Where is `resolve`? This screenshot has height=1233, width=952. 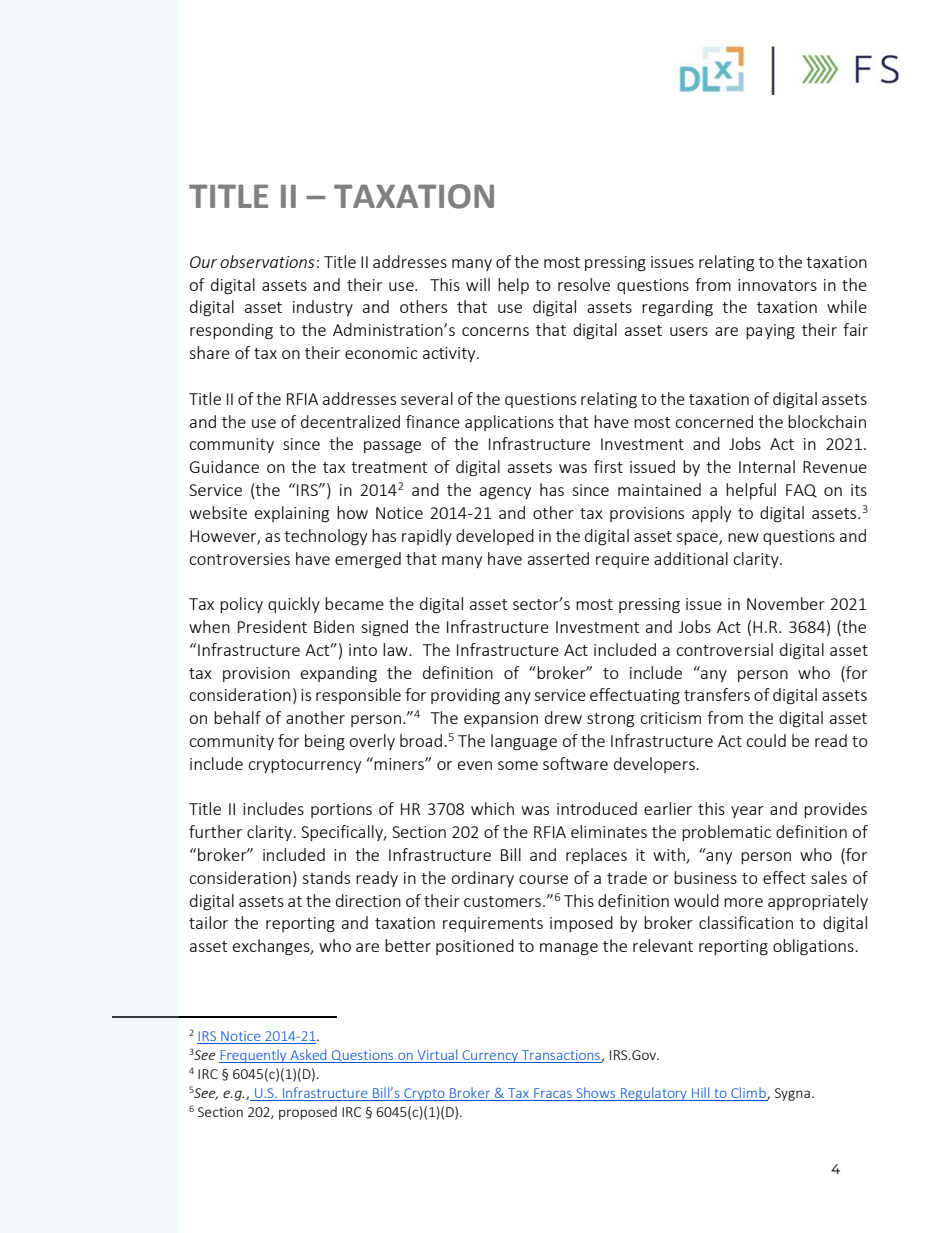
resolve is located at coordinates (584, 284).
